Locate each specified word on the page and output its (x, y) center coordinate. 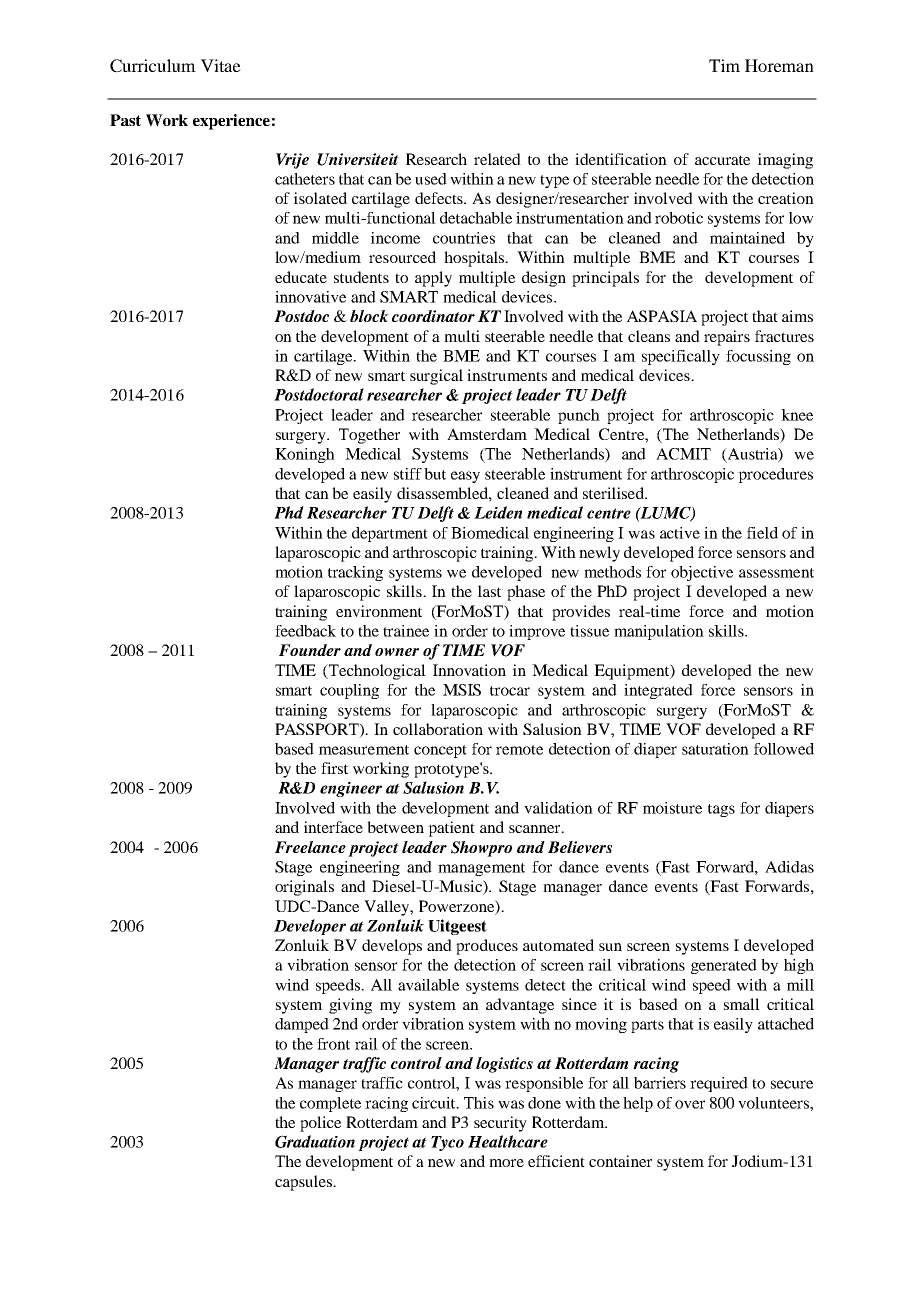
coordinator (433, 316)
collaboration (438, 729)
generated (724, 966)
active (680, 533)
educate (301, 277)
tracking (355, 573)
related (497, 159)
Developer (310, 927)
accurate (722, 160)
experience (231, 122)
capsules (305, 1183)
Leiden (498, 512)
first (334, 768)
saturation (715, 749)
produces (487, 947)
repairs (727, 338)
